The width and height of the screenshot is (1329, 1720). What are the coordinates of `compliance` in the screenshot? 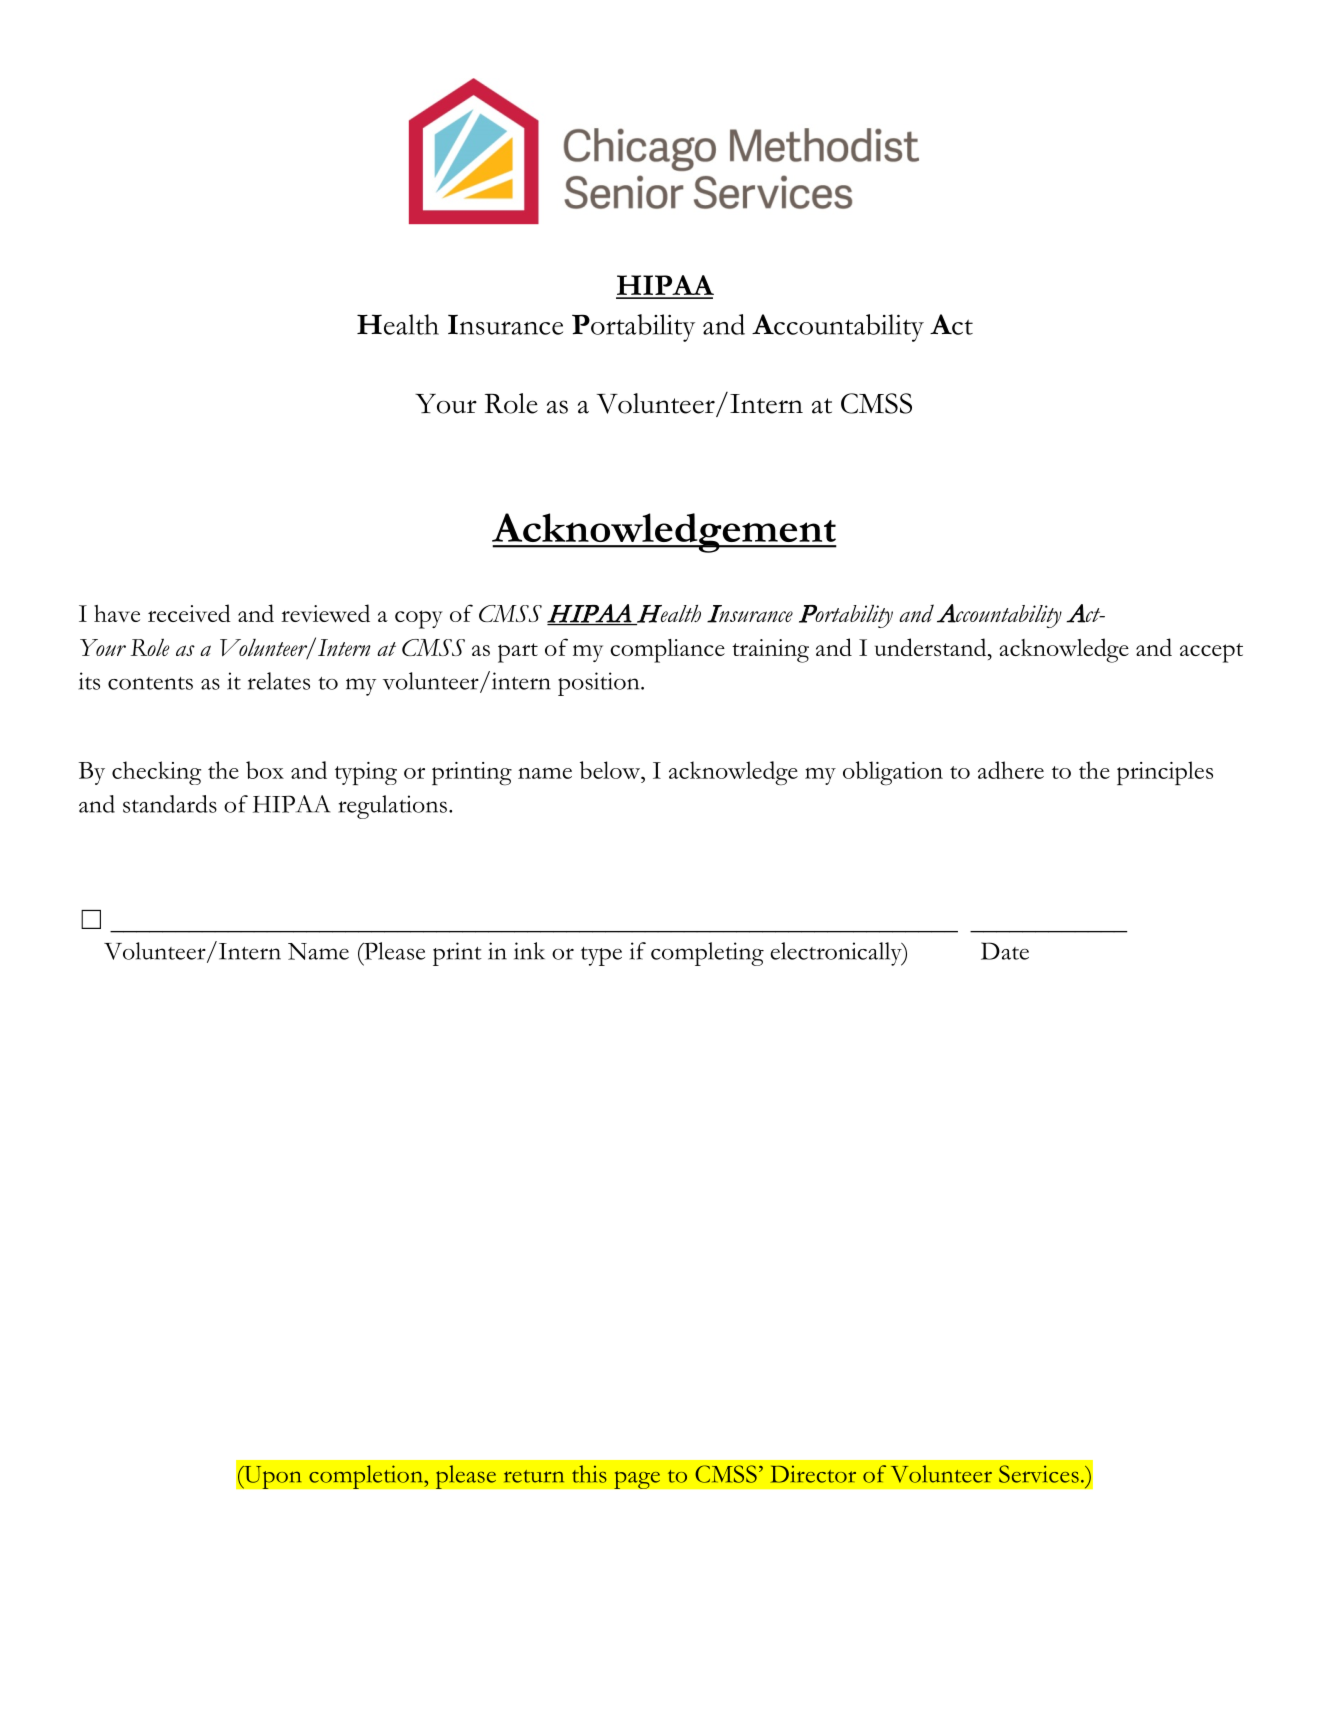 It's located at (667, 651).
